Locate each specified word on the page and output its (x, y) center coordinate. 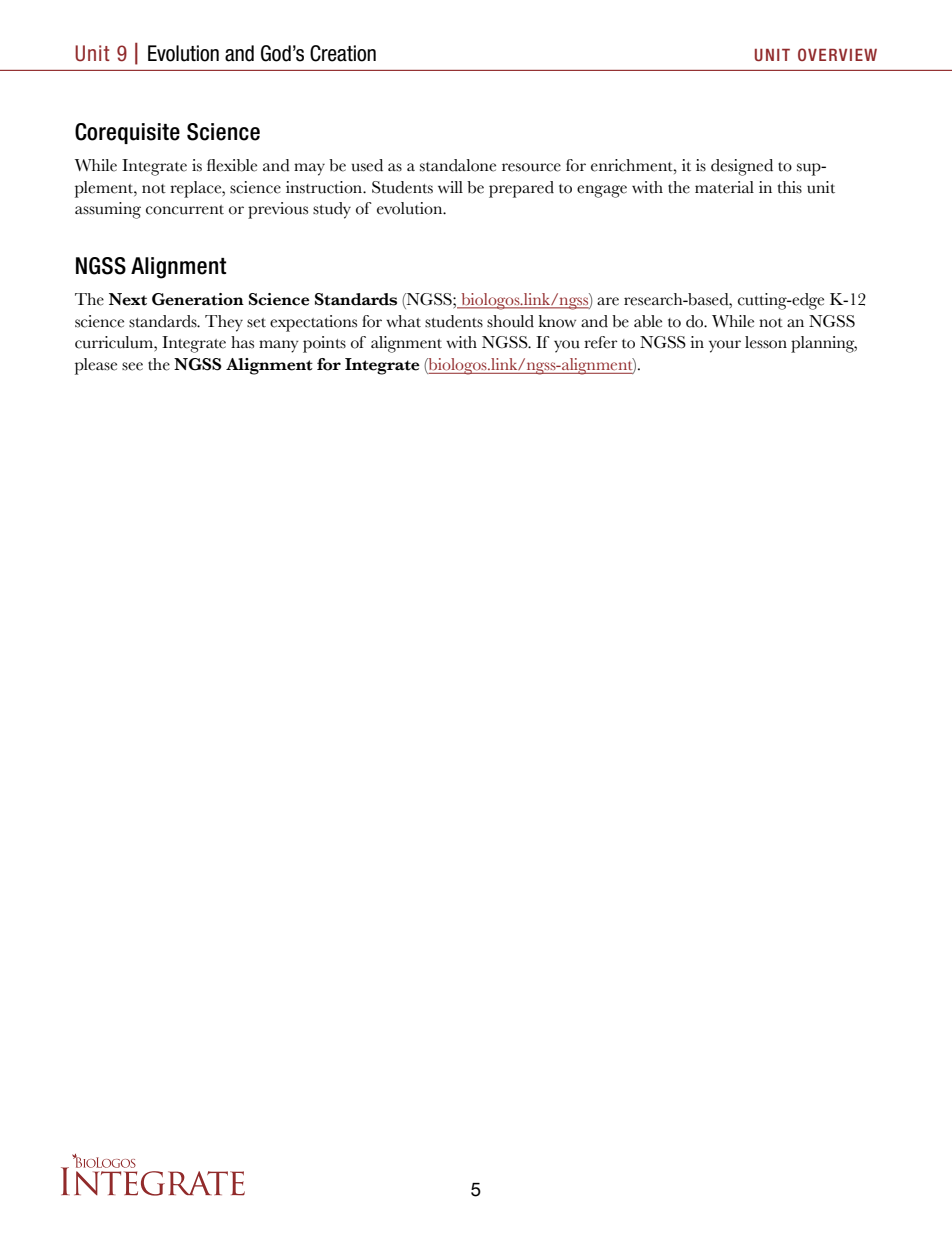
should (510, 321)
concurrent (185, 210)
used (367, 165)
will (450, 187)
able (648, 321)
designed (742, 167)
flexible (232, 165)
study (332, 210)
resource (531, 167)
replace (197, 189)
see (132, 366)
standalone (458, 165)
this (790, 187)
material (724, 187)
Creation (343, 53)
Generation (198, 299)
